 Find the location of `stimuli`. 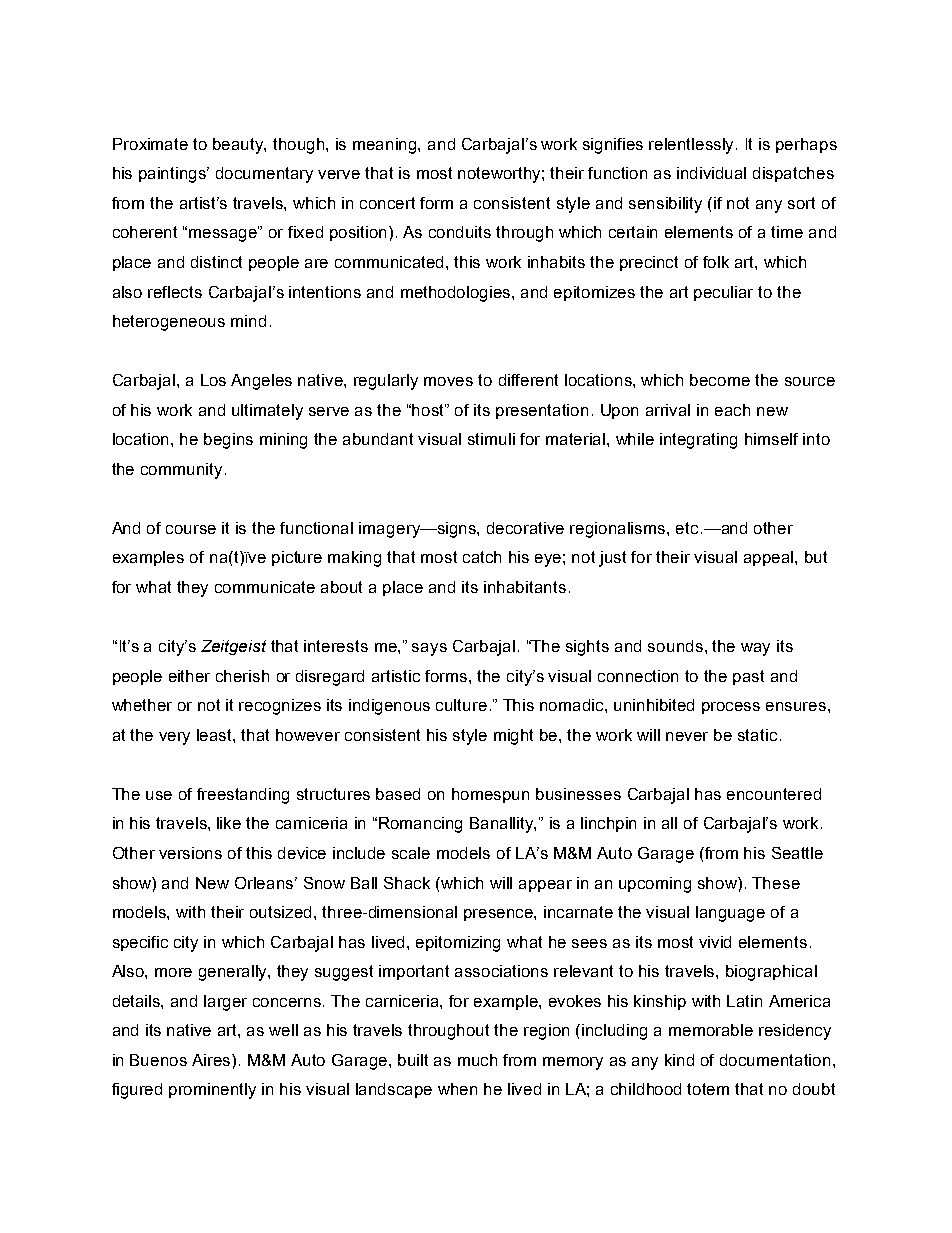

stimuli is located at coordinates (491, 439).
